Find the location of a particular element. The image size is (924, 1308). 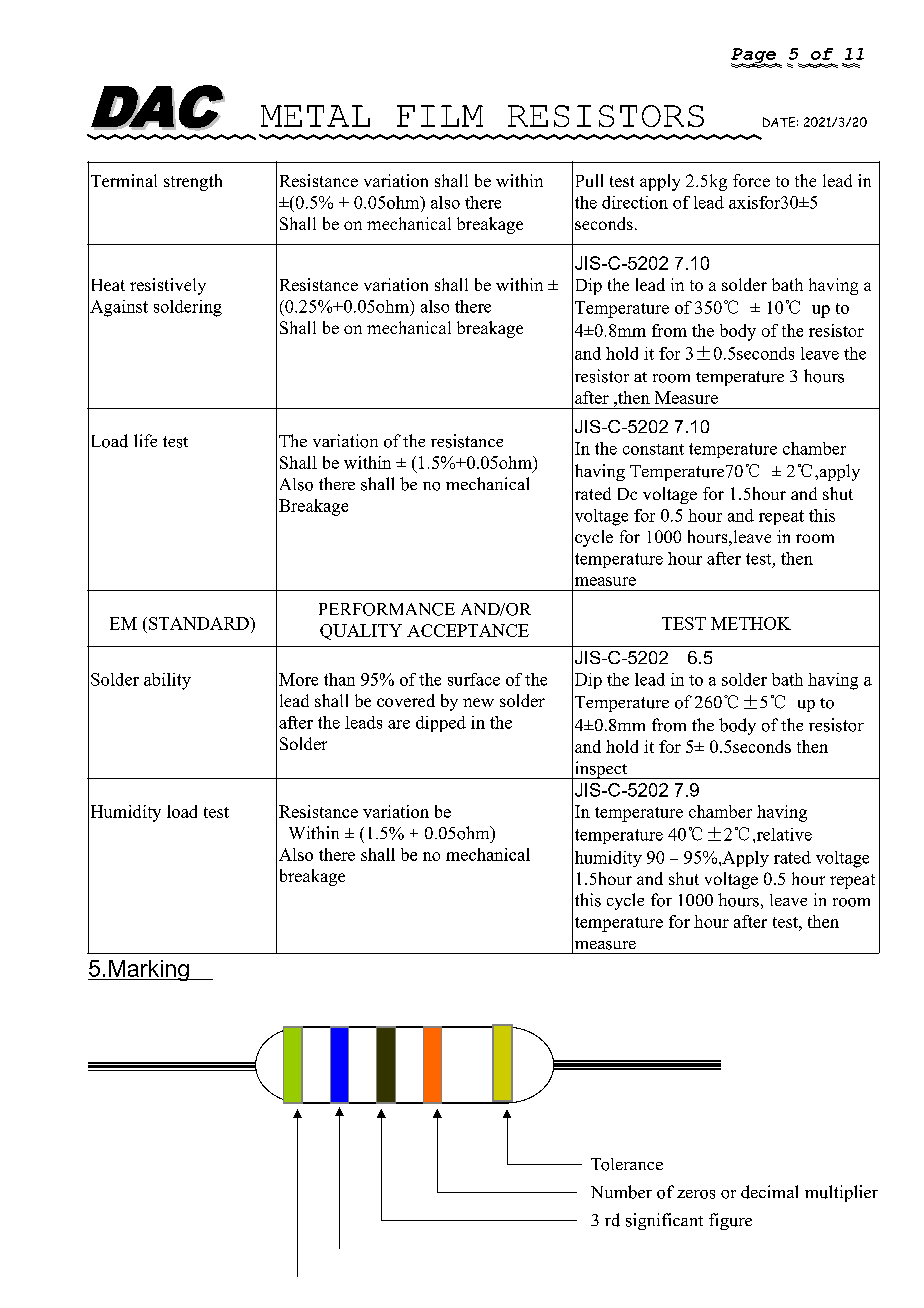

Tolerance is located at coordinates (627, 1164).
